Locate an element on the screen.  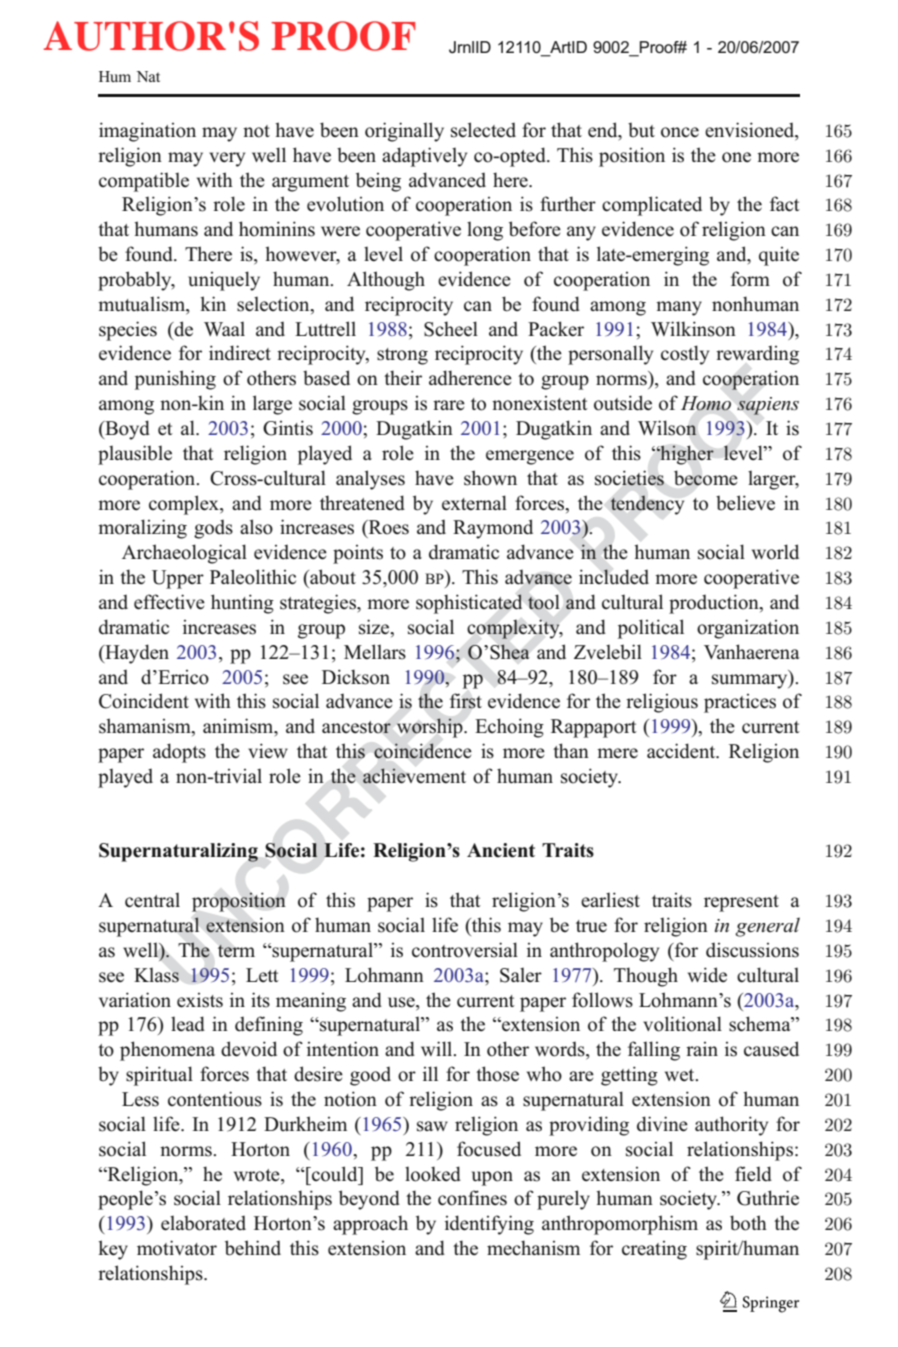
external is located at coordinates (474, 503).
